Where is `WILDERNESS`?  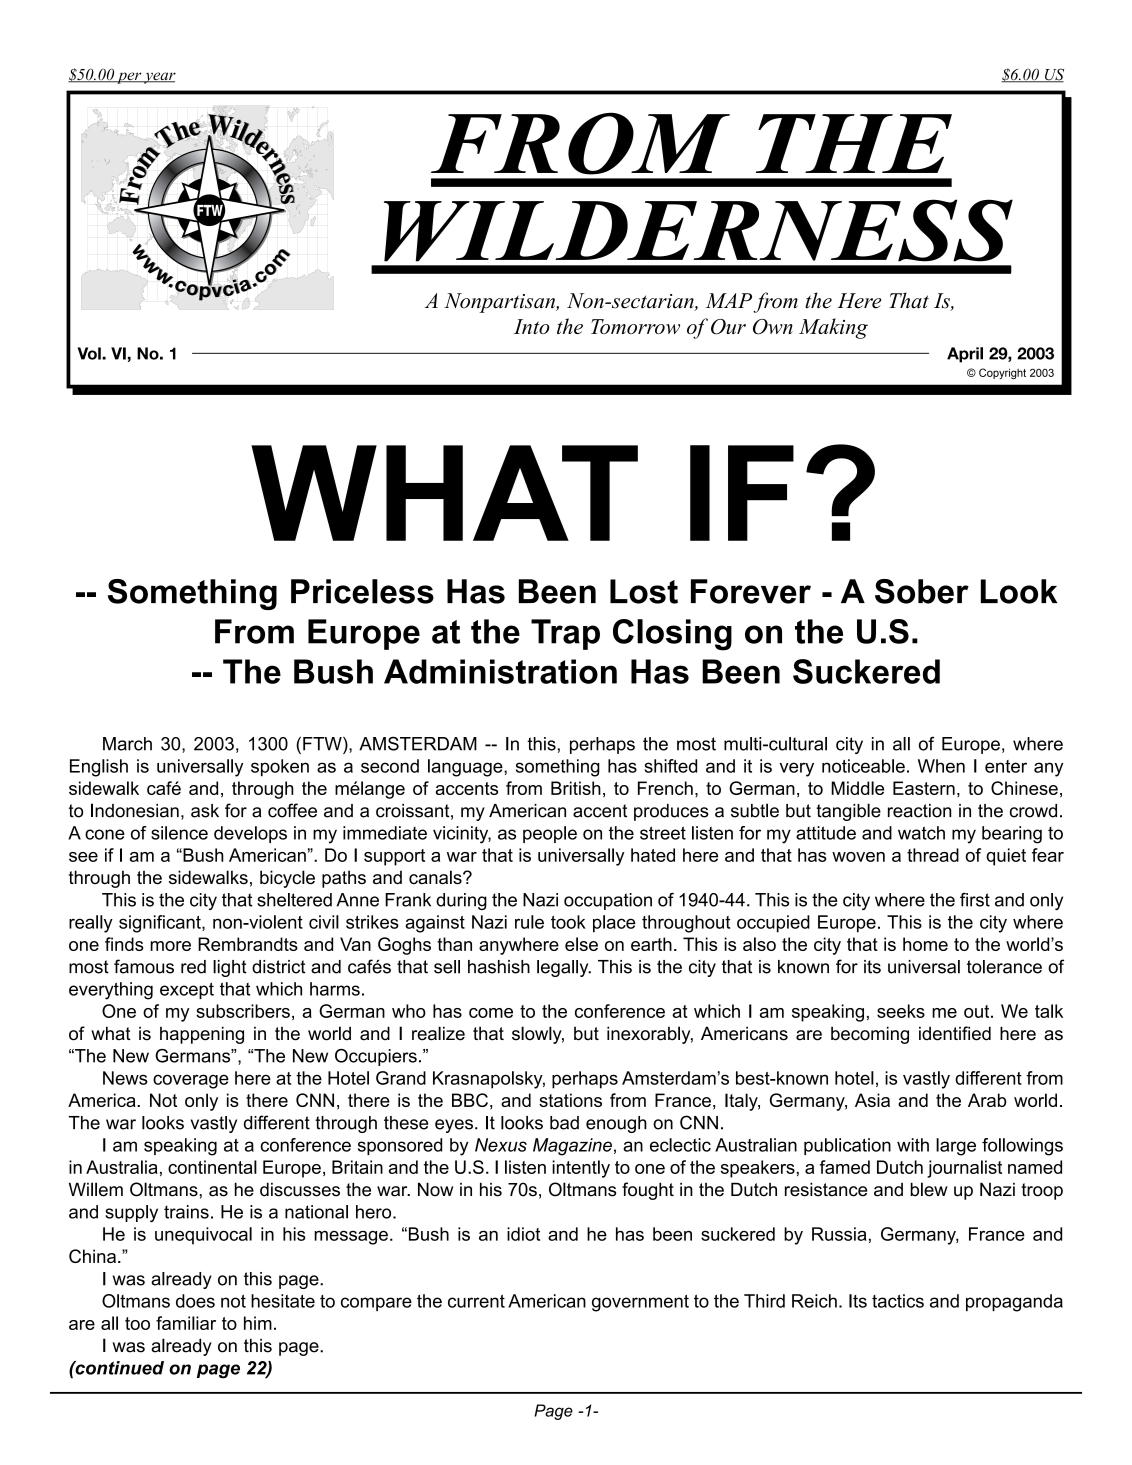
WILDERNESS is located at coordinates (698, 230).
